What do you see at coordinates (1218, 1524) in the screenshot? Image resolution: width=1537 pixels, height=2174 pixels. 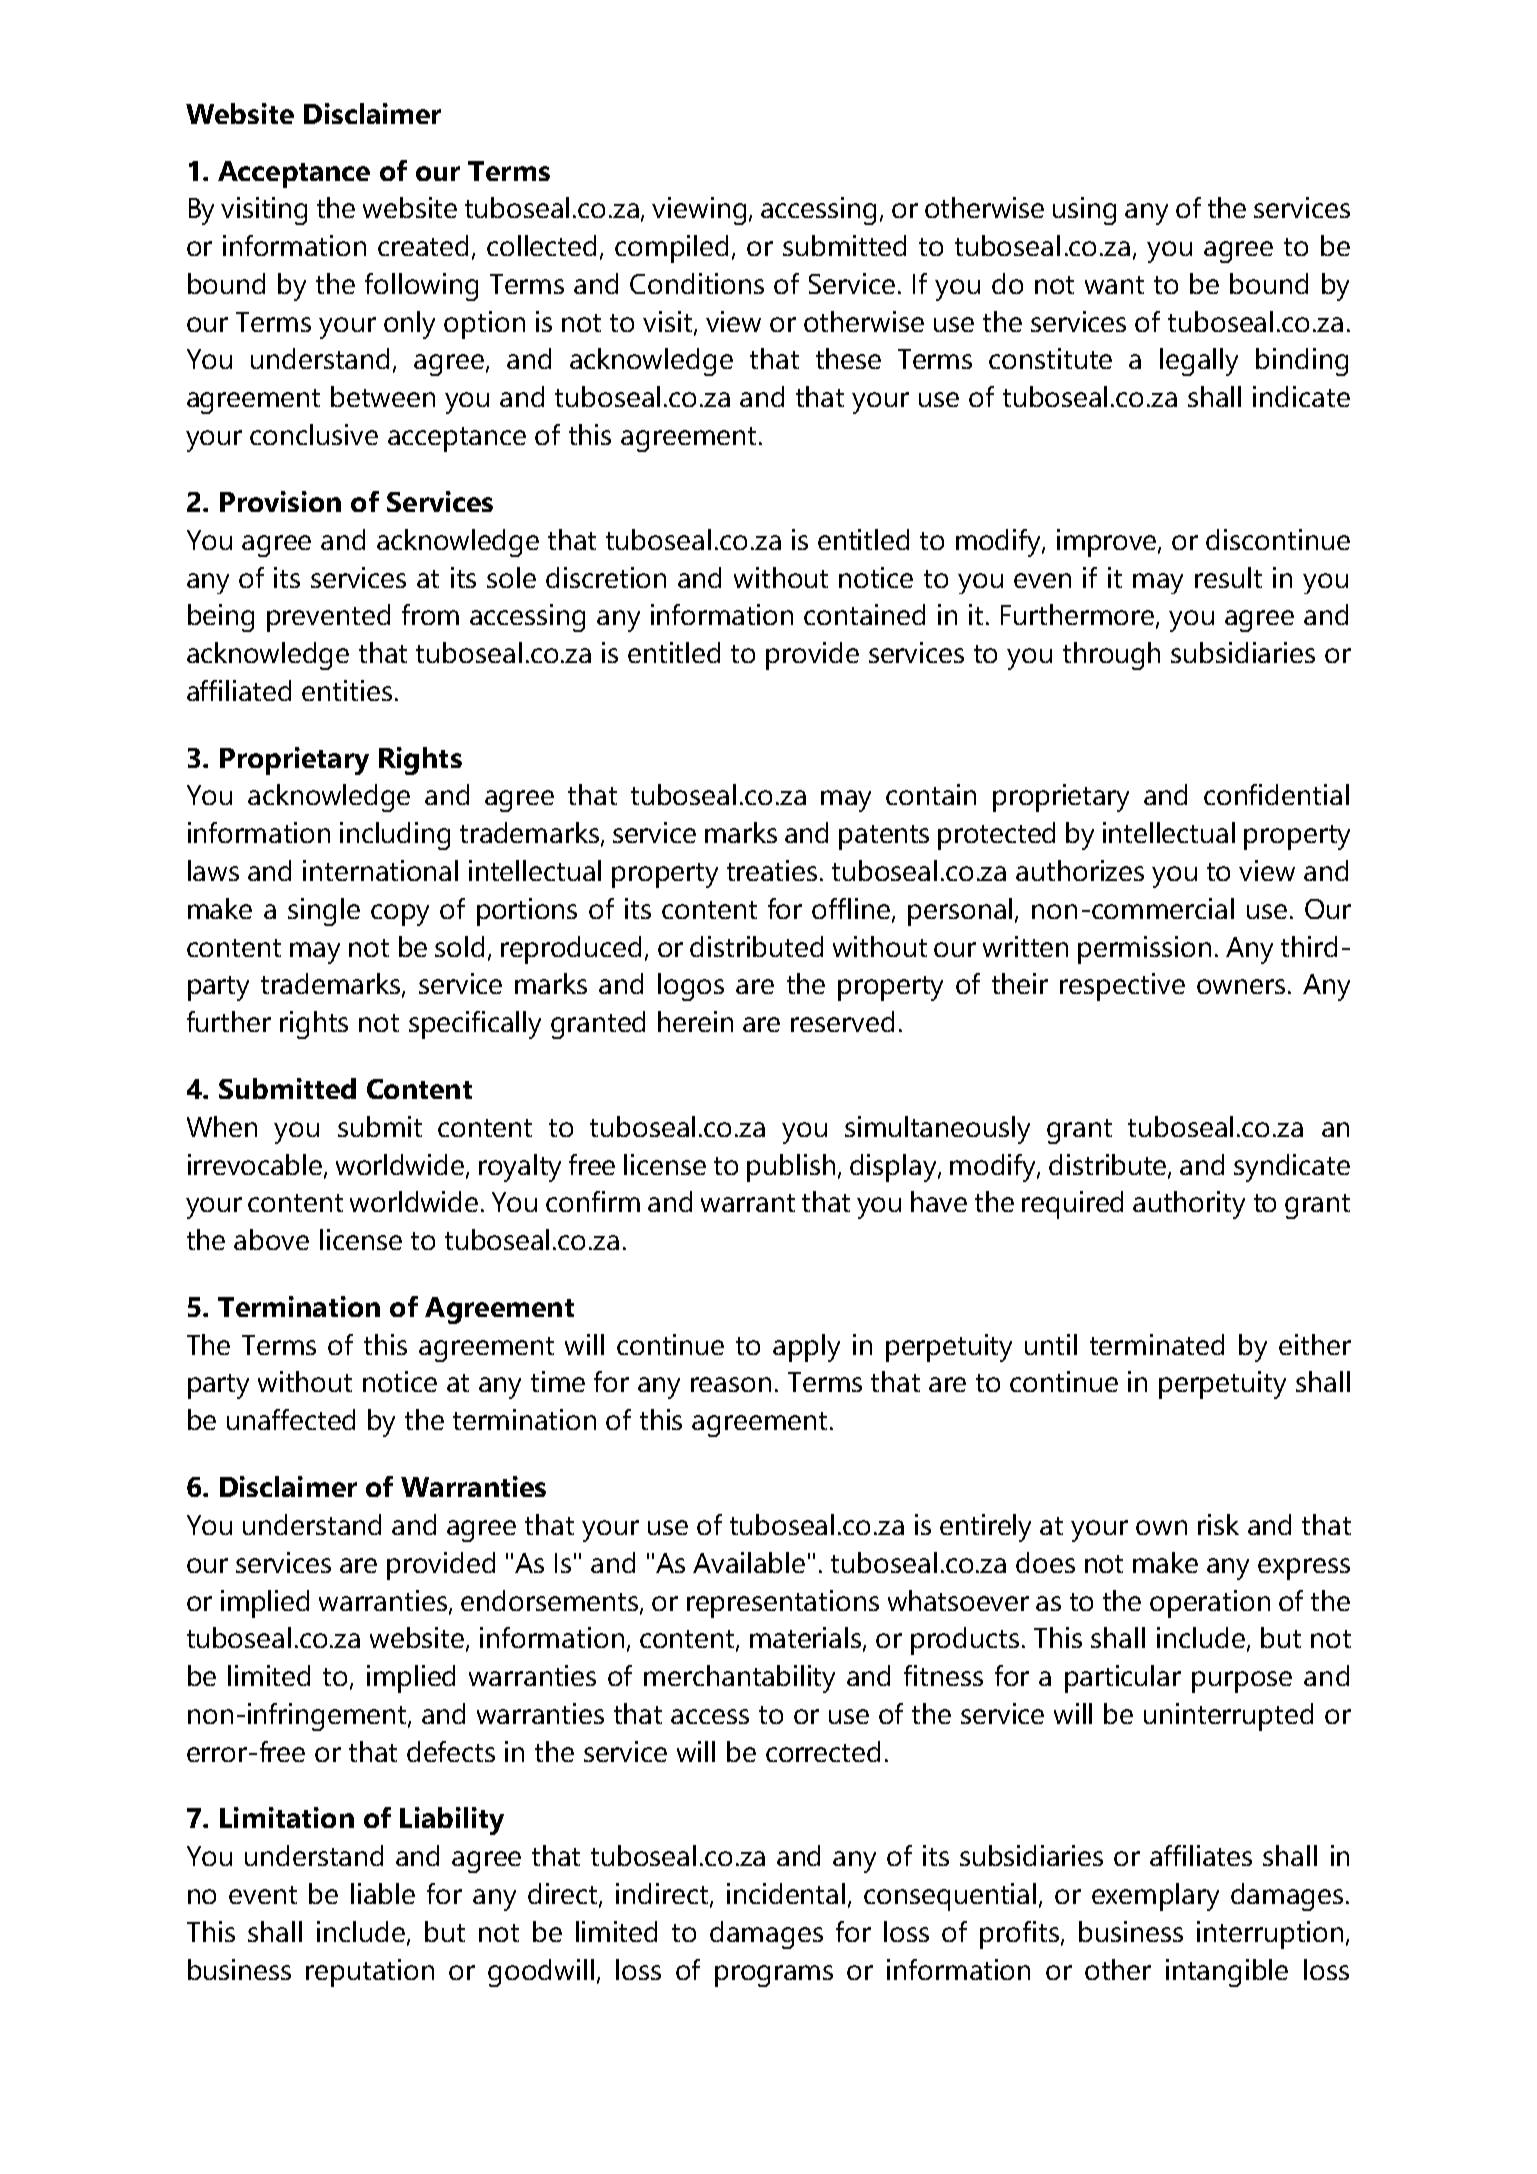 I see `risk` at bounding box center [1218, 1524].
